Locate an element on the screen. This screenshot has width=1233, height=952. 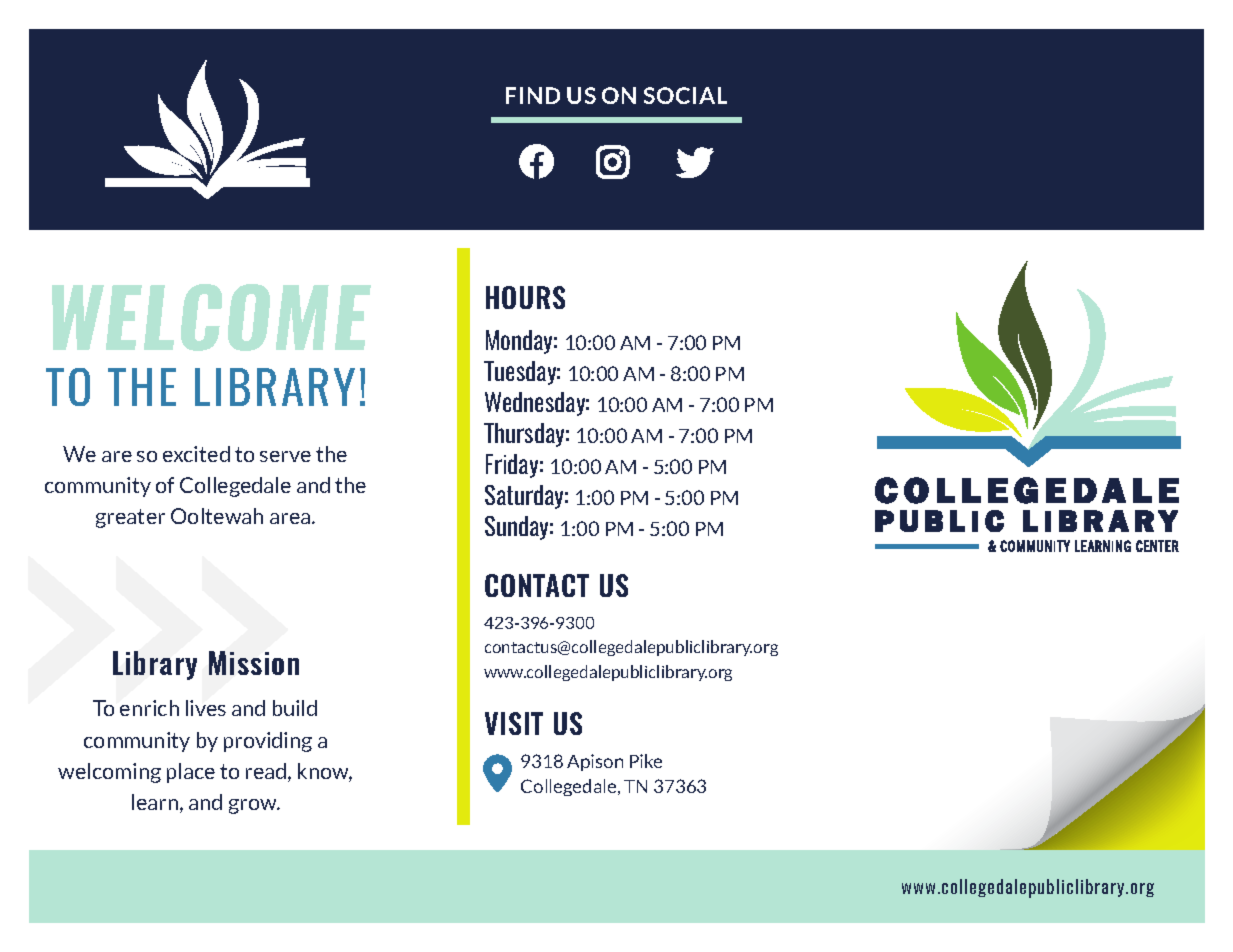
excited is located at coordinates (196, 454).
